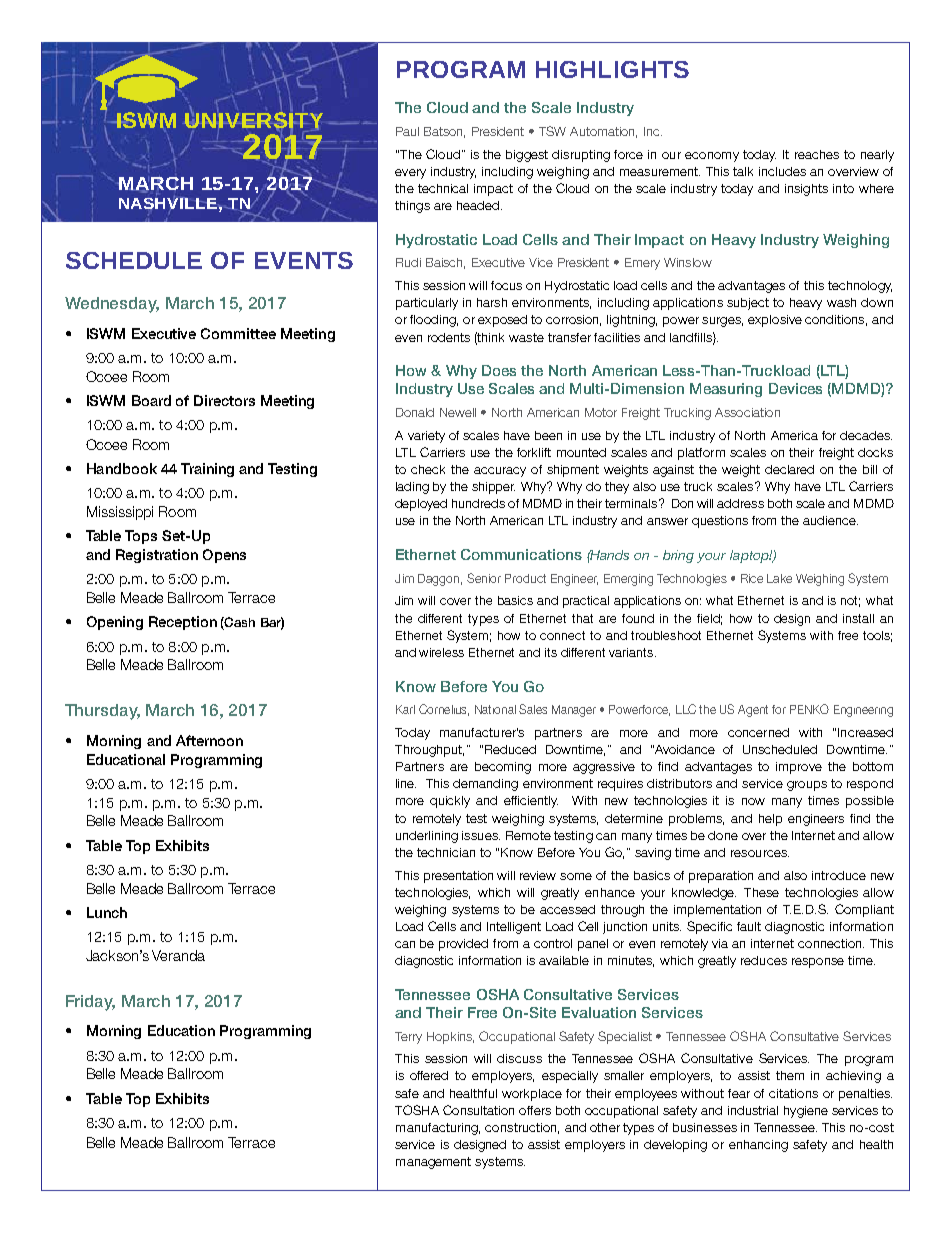 The height and width of the screenshot is (1233, 952). What do you see at coordinates (90, 1003) in the screenshot?
I see `Friday` at bounding box center [90, 1003].
